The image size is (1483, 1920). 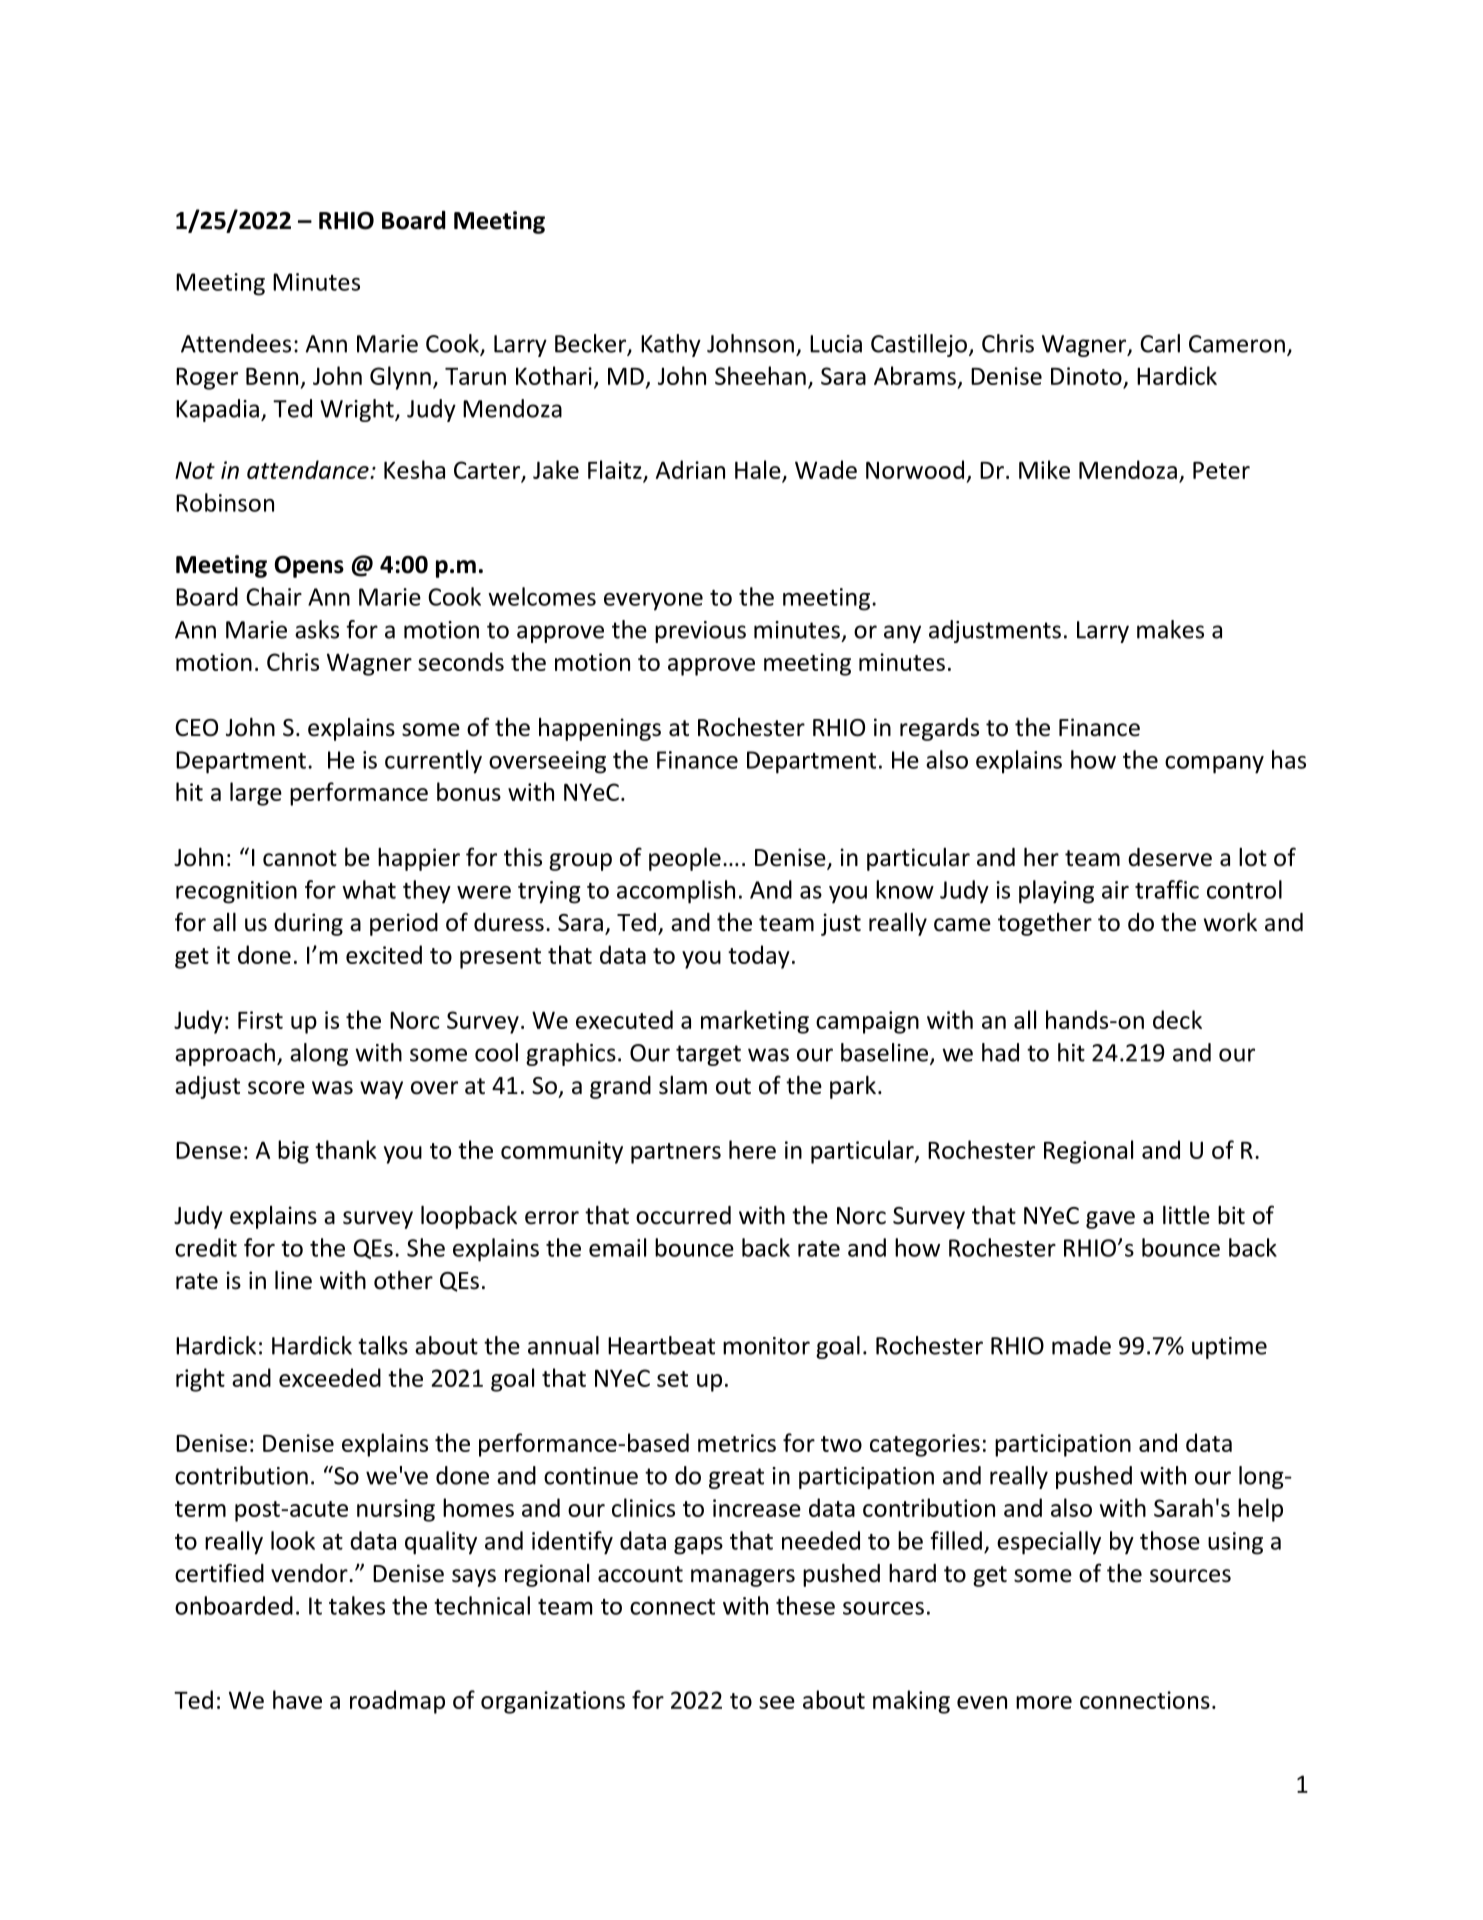 I want to click on Sheehan, so click(x=760, y=375).
